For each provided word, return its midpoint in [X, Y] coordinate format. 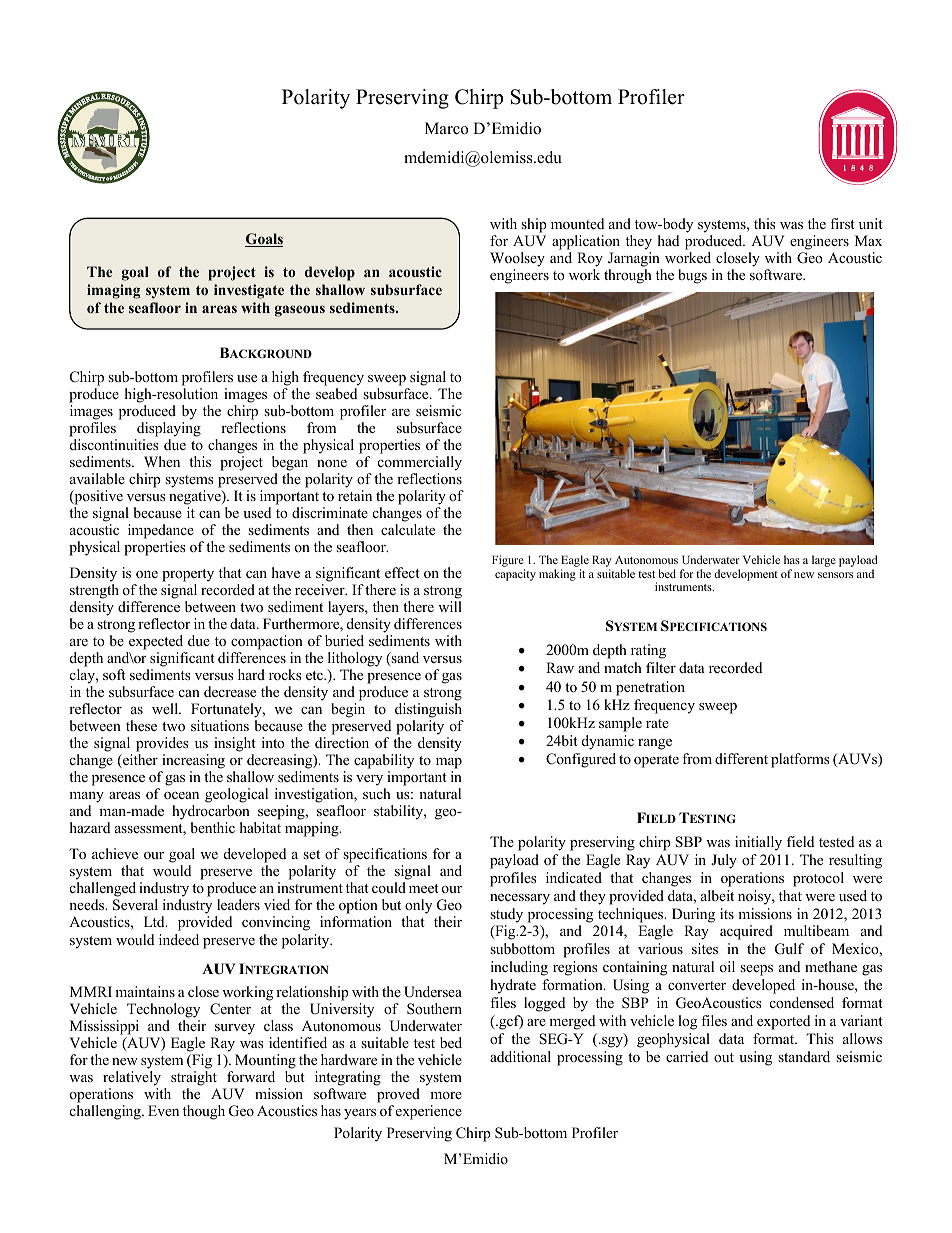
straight [194, 1080]
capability [384, 761]
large [824, 561]
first [842, 223]
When [162, 461]
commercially [420, 463]
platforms [800, 760]
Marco [446, 128]
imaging [113, 291]
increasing [193, 761]
